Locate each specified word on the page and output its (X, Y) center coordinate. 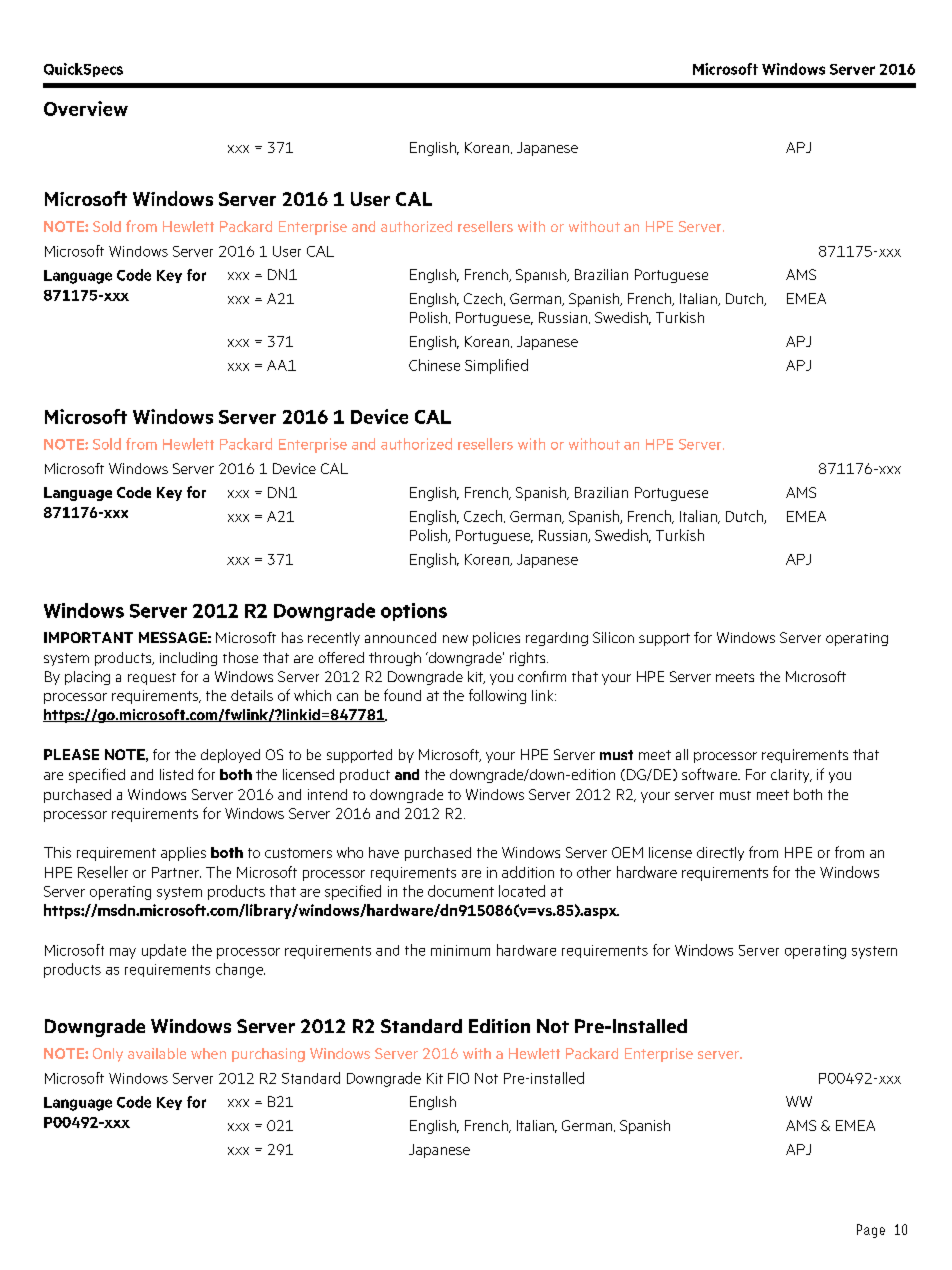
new (455, 639)
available (157, 1053)
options (414, 612)
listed (176, 774)
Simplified (496, 366)
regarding (557, 639)
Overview (86, 108)
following (497, 696)
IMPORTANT (88, 637)
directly (720, 854)
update (164, 951)
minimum (460, 950)
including (188, 659)
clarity (791, 776)
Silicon (613, 637)
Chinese (434, 365)
